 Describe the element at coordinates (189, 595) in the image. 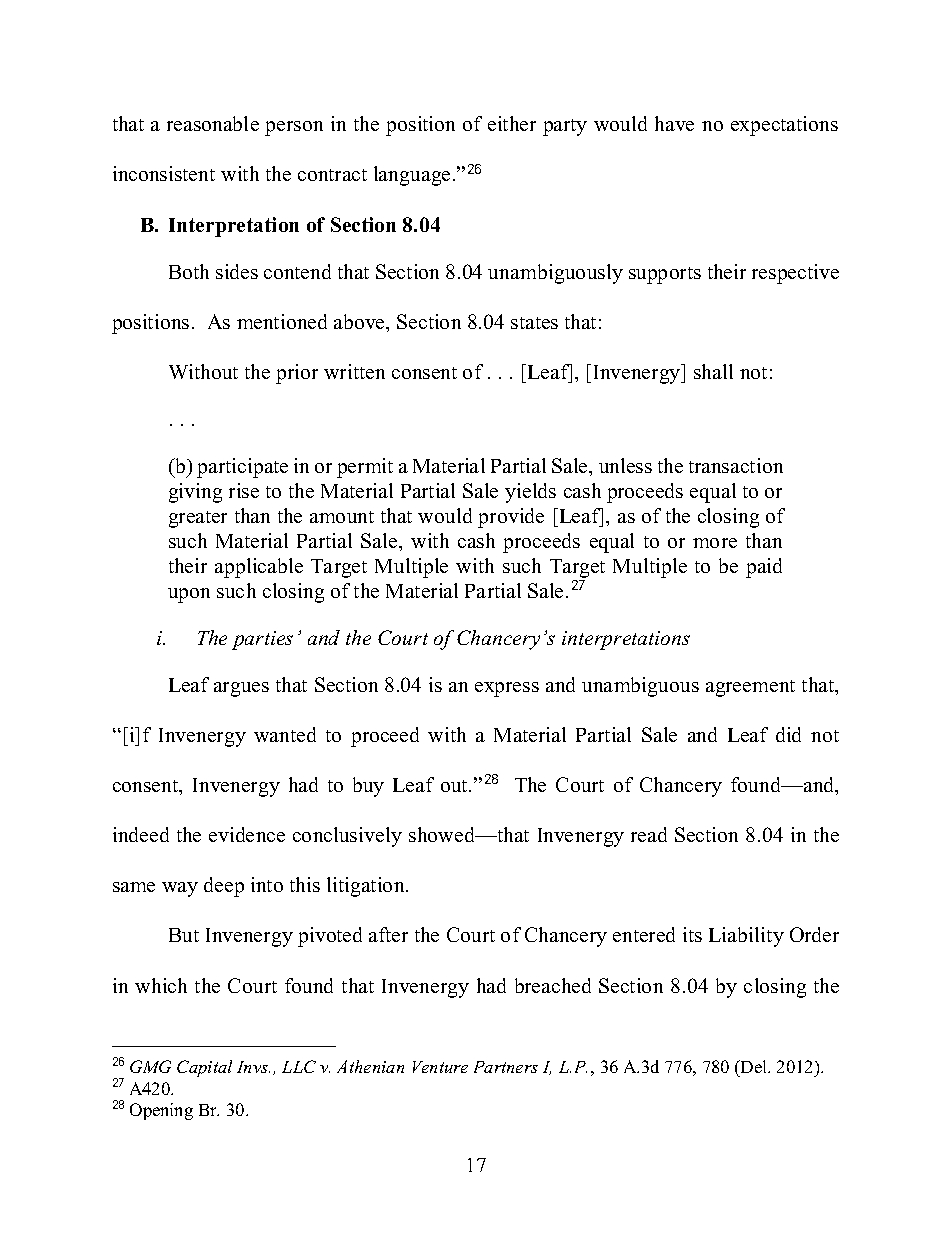

I see `upon` at that location.
